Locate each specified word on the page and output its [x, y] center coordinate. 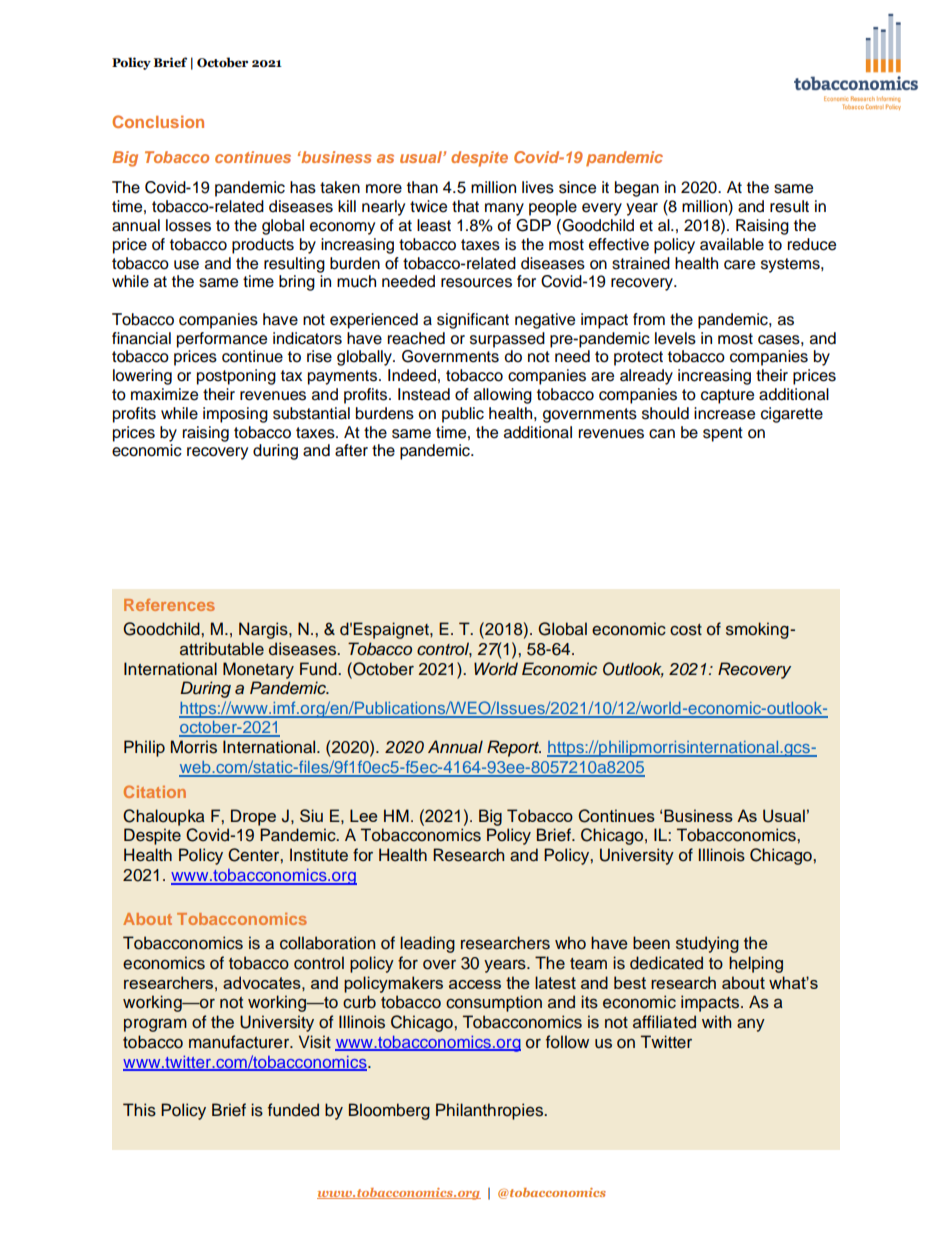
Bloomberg [389, 1111]
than [422, 187]
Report [514, 748]
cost [686, 630]
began [637, 189]
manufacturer [240, 1042]
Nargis [264, 630]
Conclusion [158, 121]
